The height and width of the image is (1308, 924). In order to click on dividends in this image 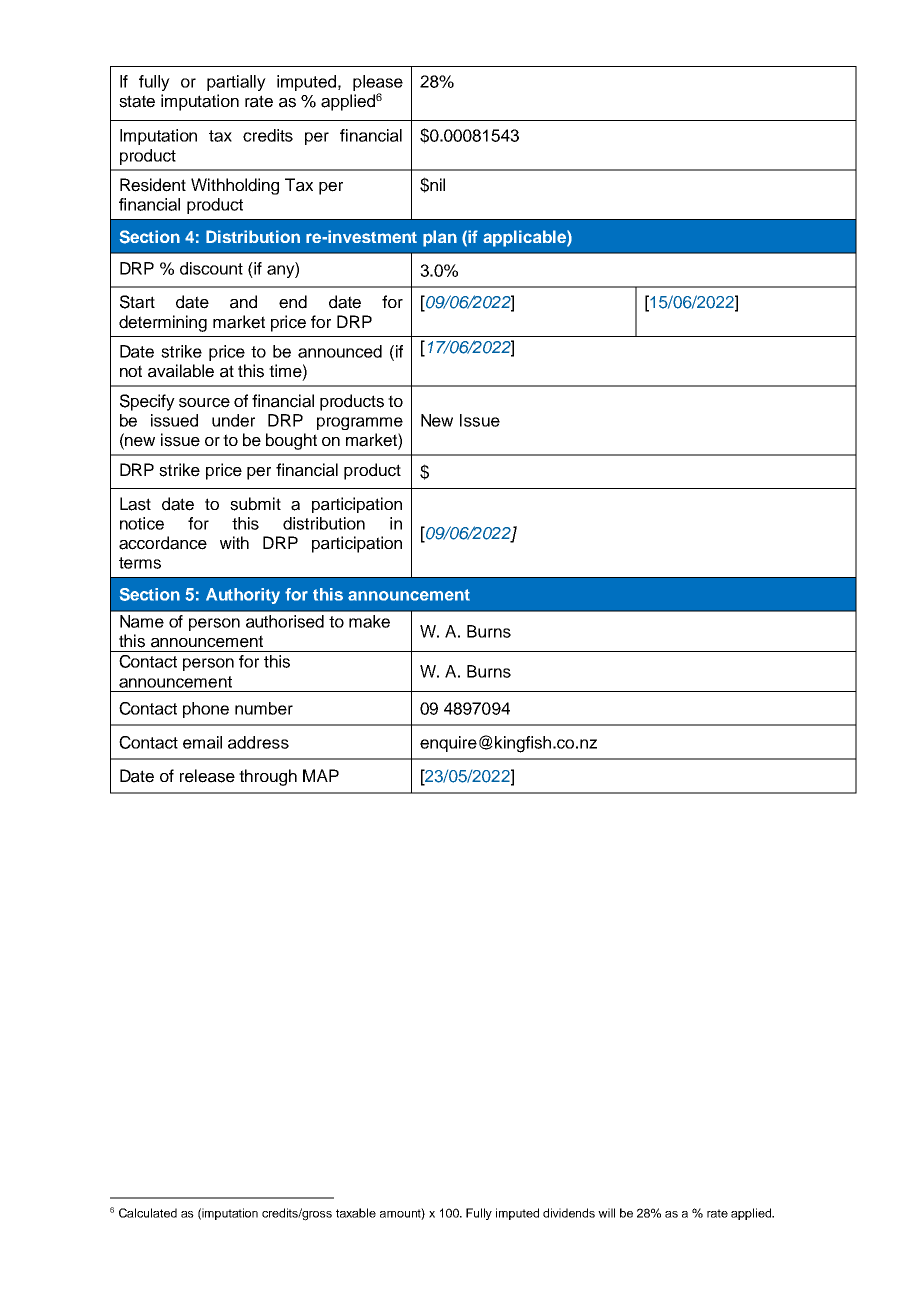, I will do `click(569, 1213)`.
